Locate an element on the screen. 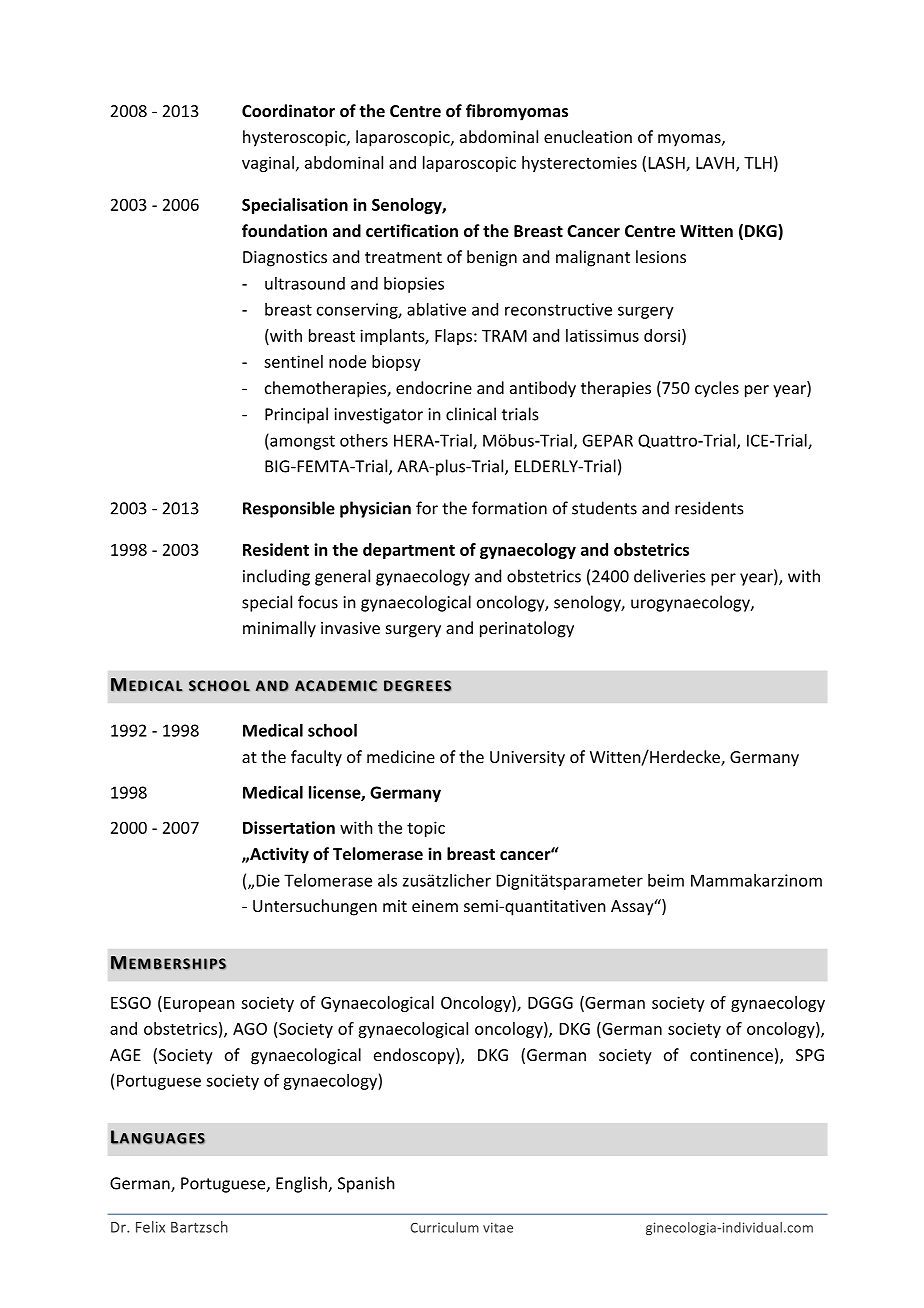 The image size is (924, 1308). einem is located at coordinates (435, 906).
